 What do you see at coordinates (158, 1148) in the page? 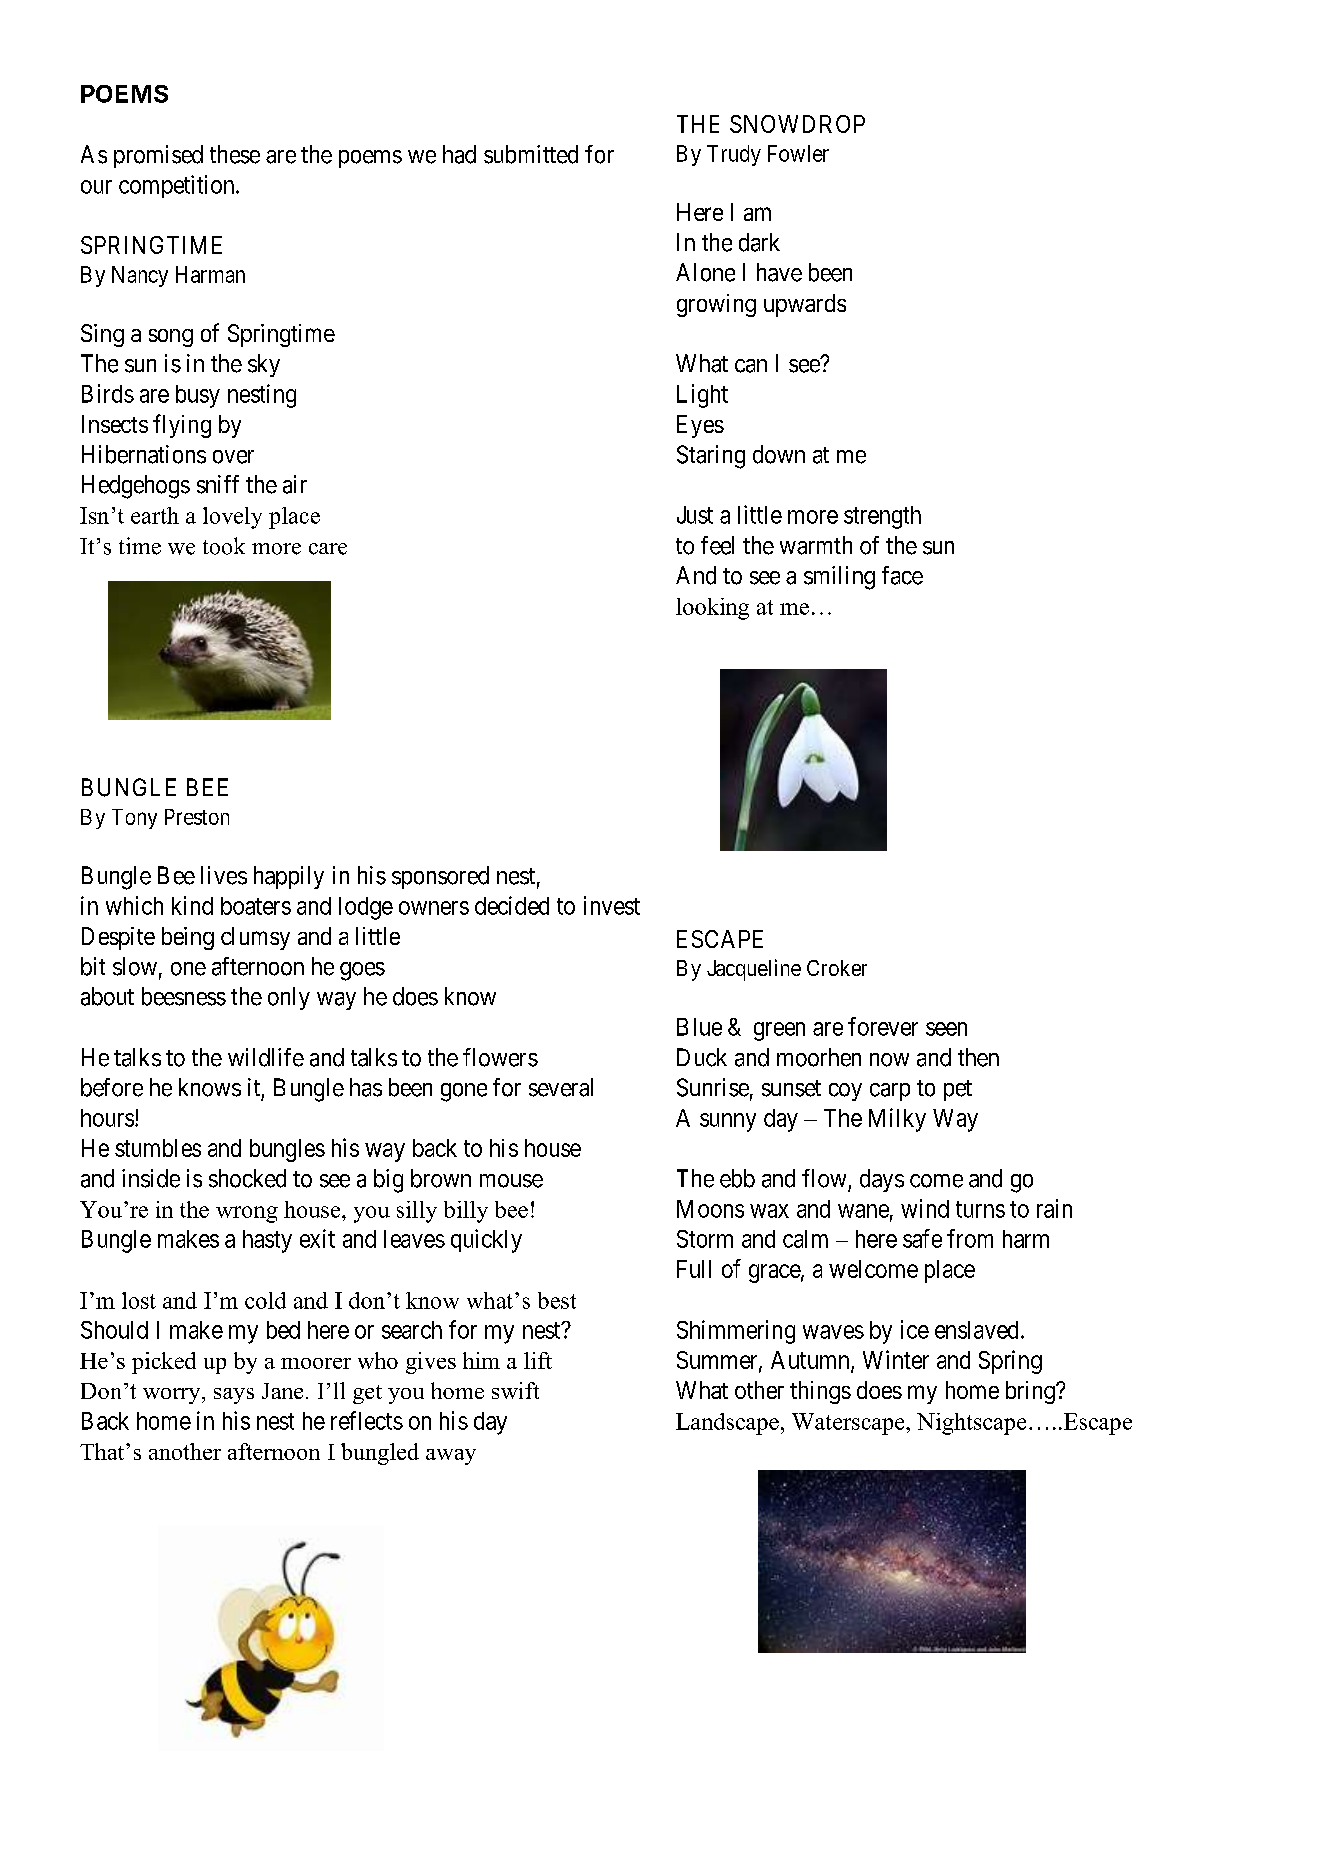
I see `stumbles` at bounding box center [158, 1148].
